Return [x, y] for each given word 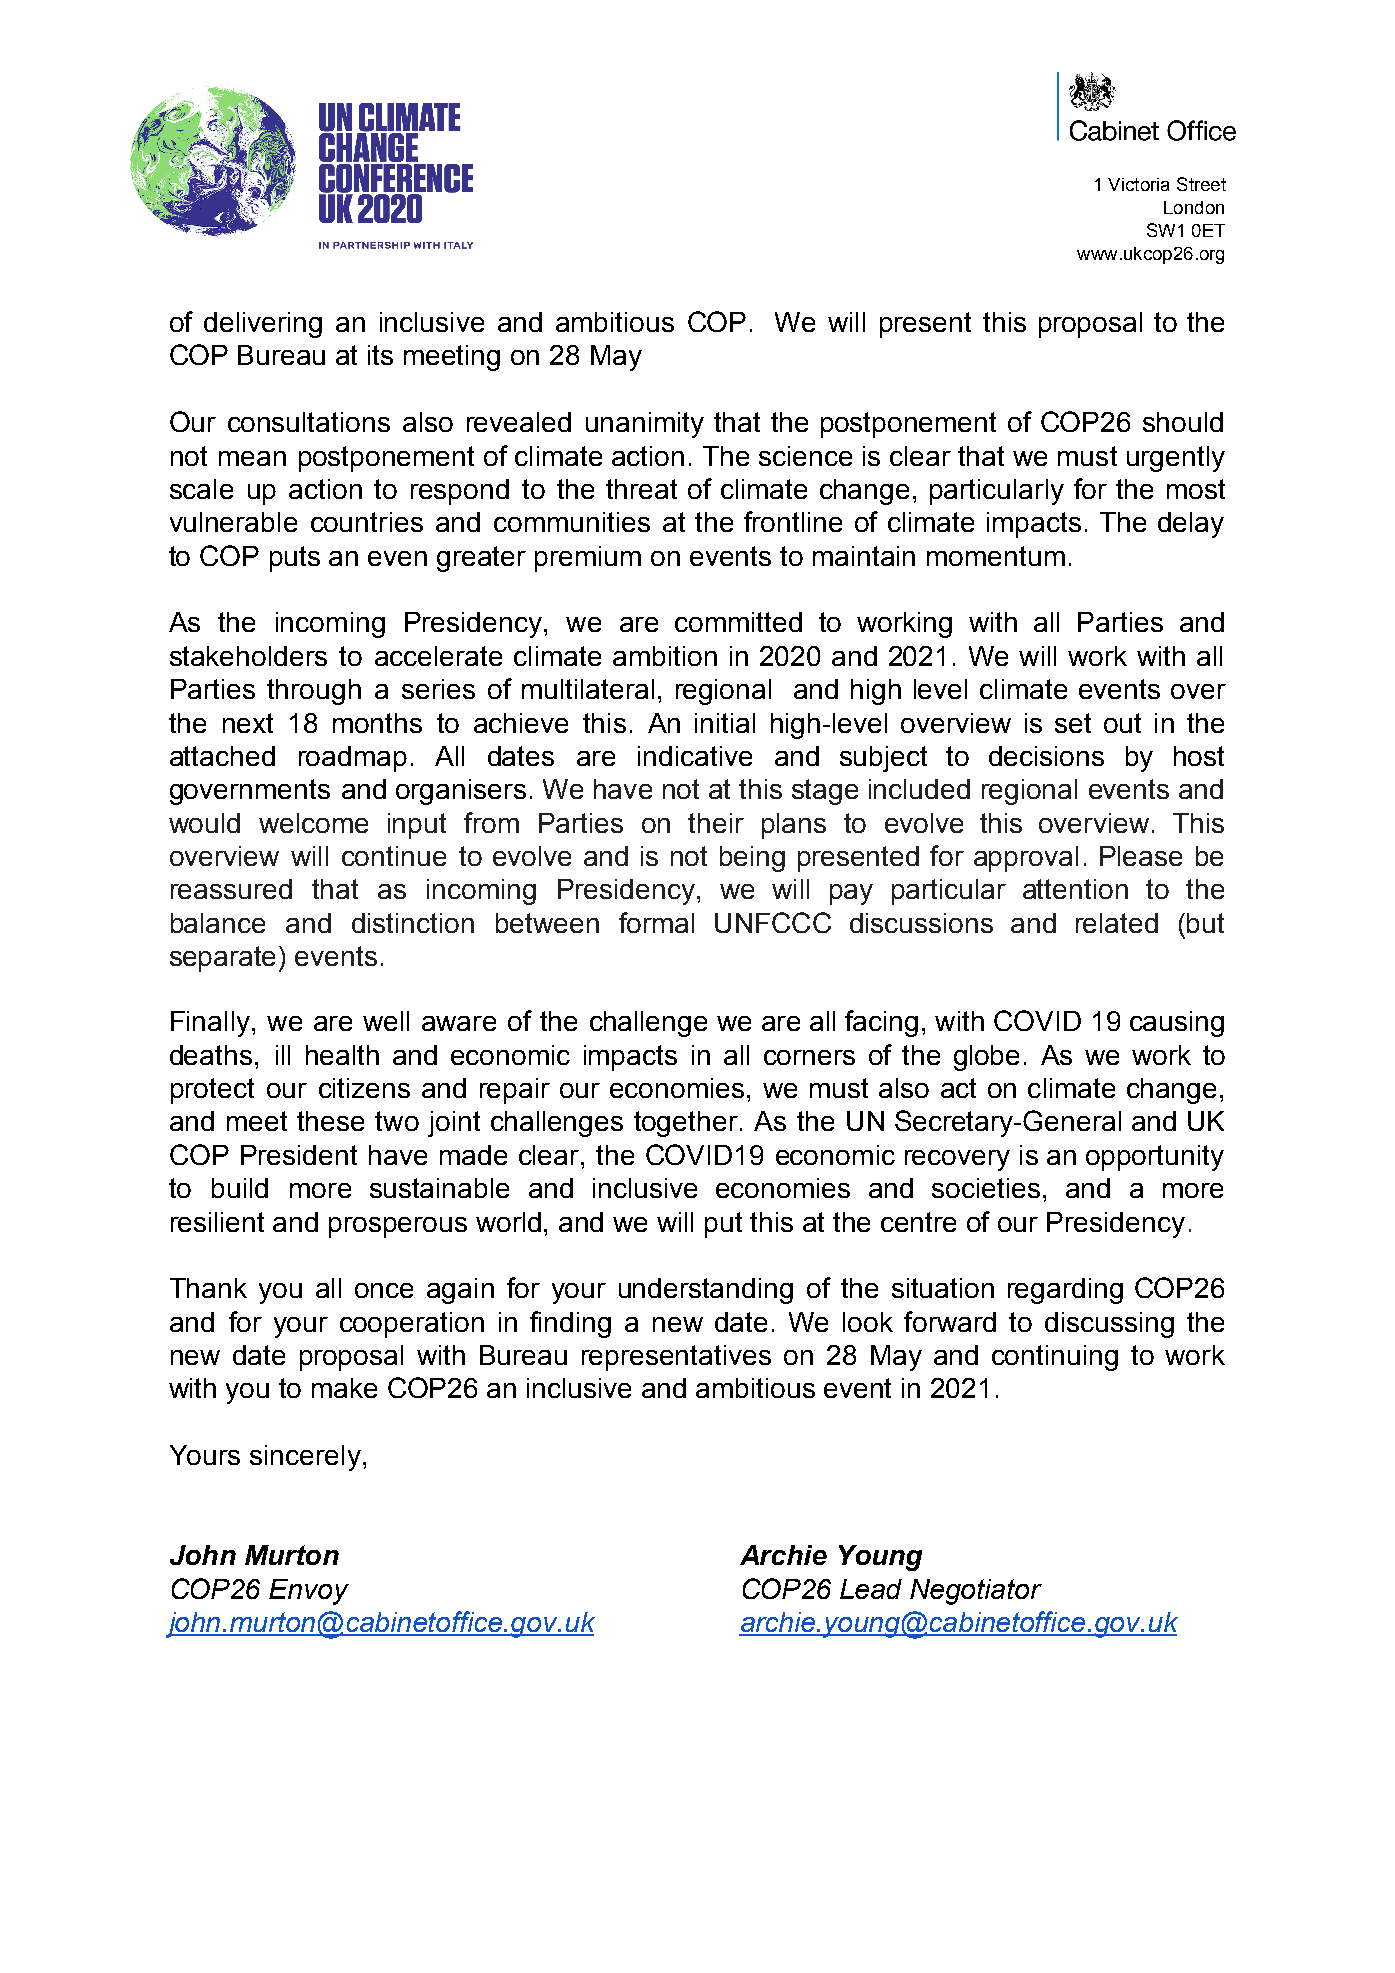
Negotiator [976, 1592]
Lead [871, 1589]
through [314, 692]
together [686, 1124]
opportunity [1155, 1158]
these [330, 1121]
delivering [263, 325]
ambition [665, 656]
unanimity [645, 425]
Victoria [1138, 184]
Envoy [309, 1592]
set [1073, 723]
